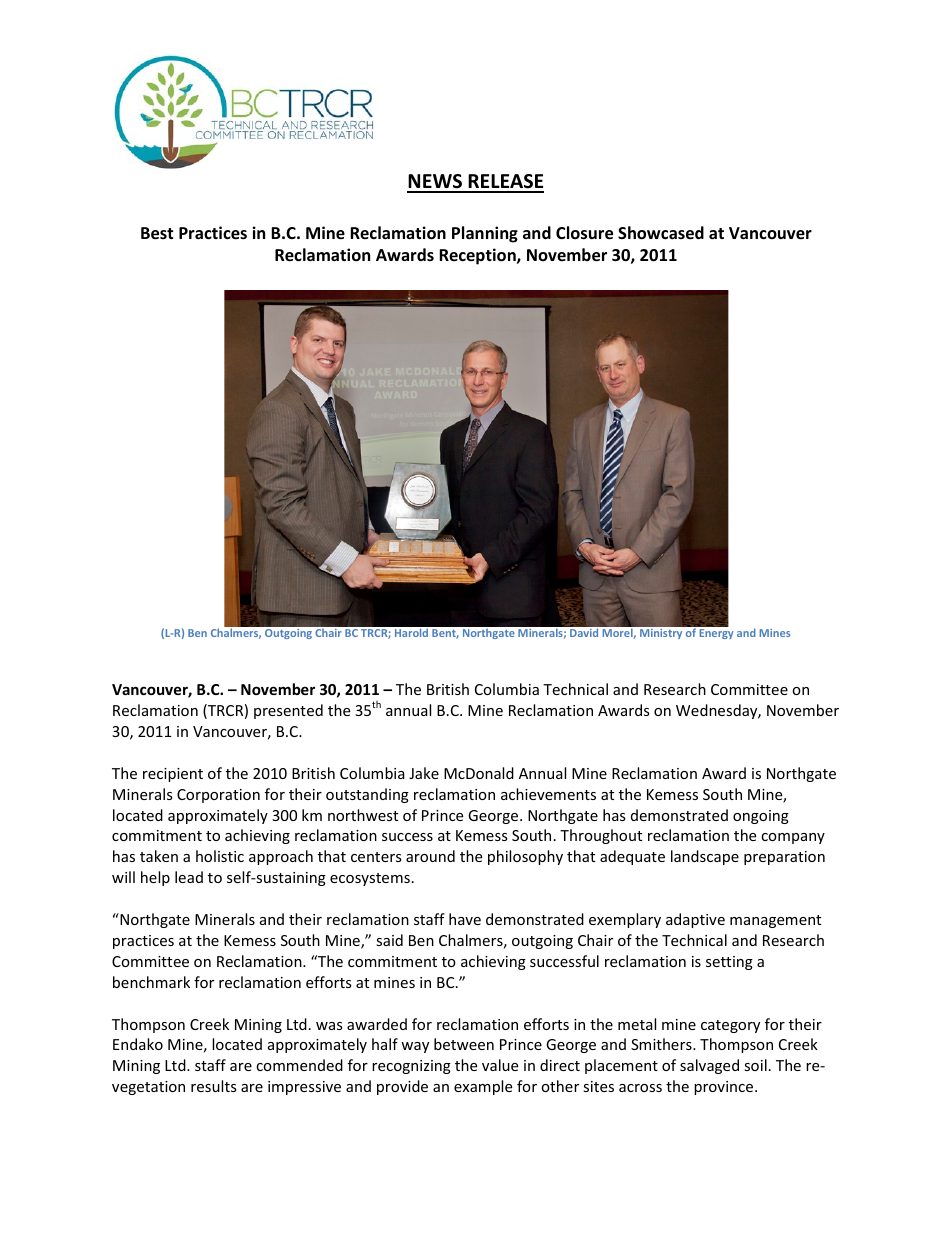 Image resolution: width=952 pixels, height=1233 pixels. I want to click on between, so click(464, 1044).
